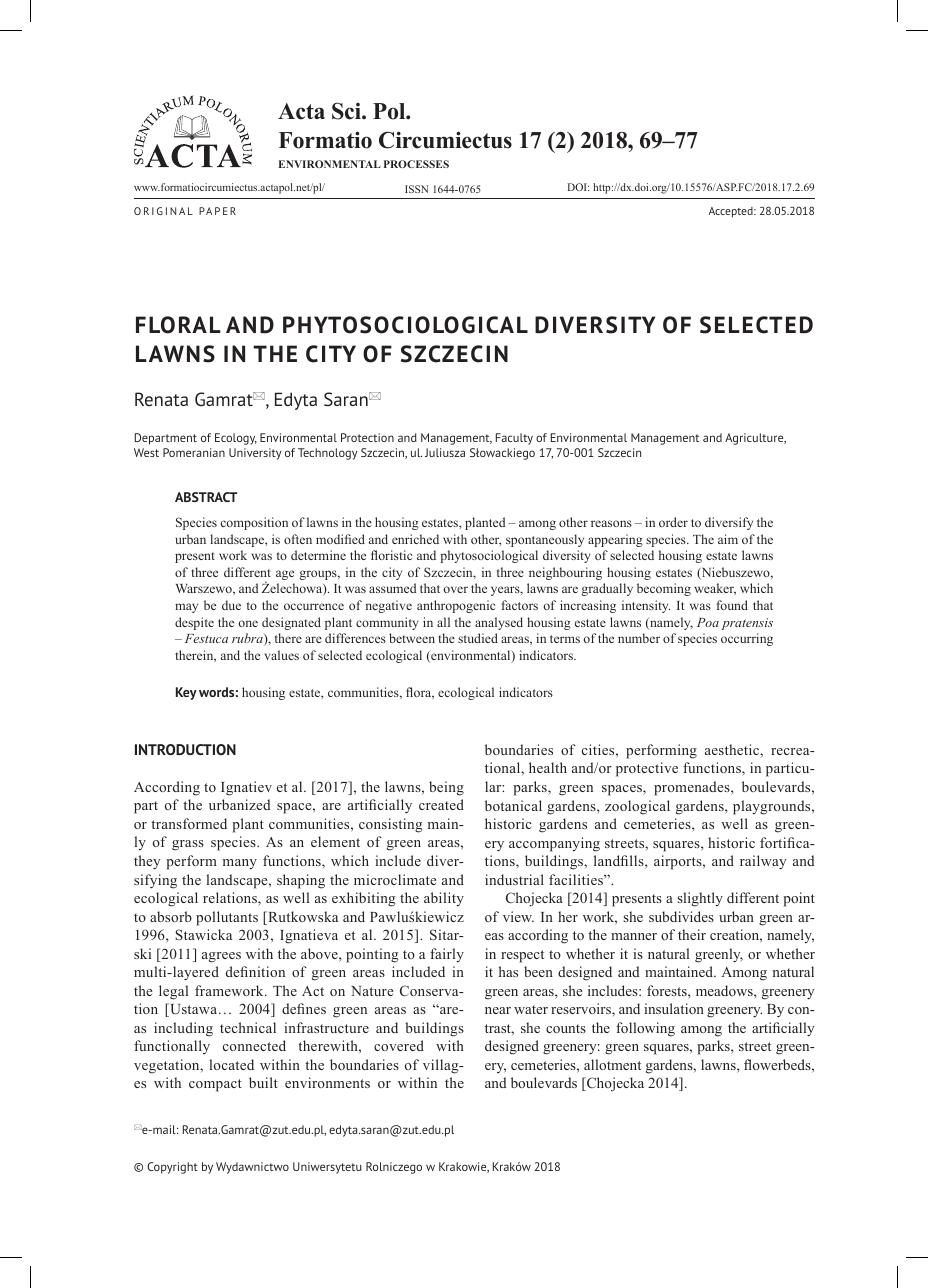 This page has width=928, height=1288. I want to click on PROCESSES, so click(416, 164).
